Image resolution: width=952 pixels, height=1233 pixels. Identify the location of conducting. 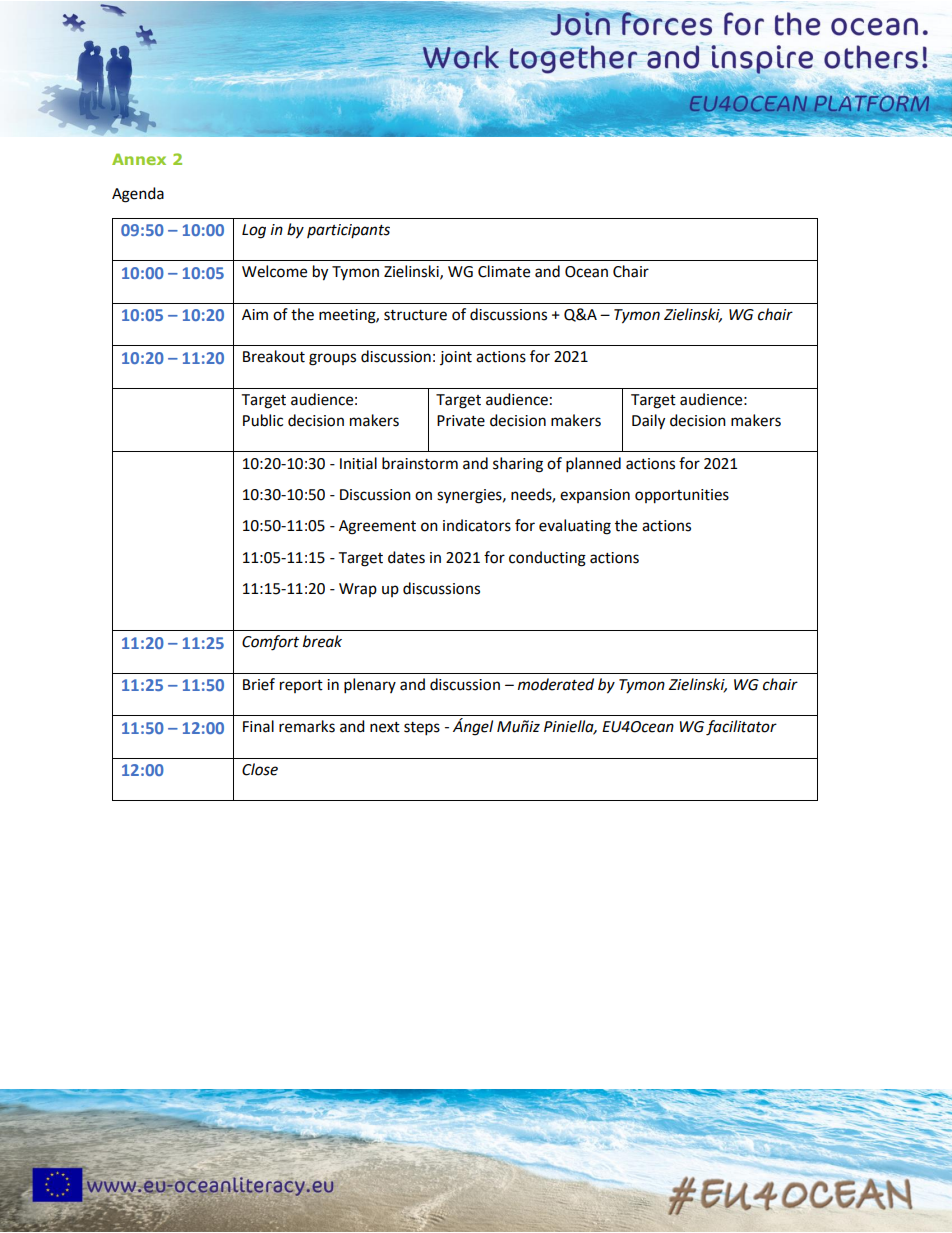
(547, 559).
